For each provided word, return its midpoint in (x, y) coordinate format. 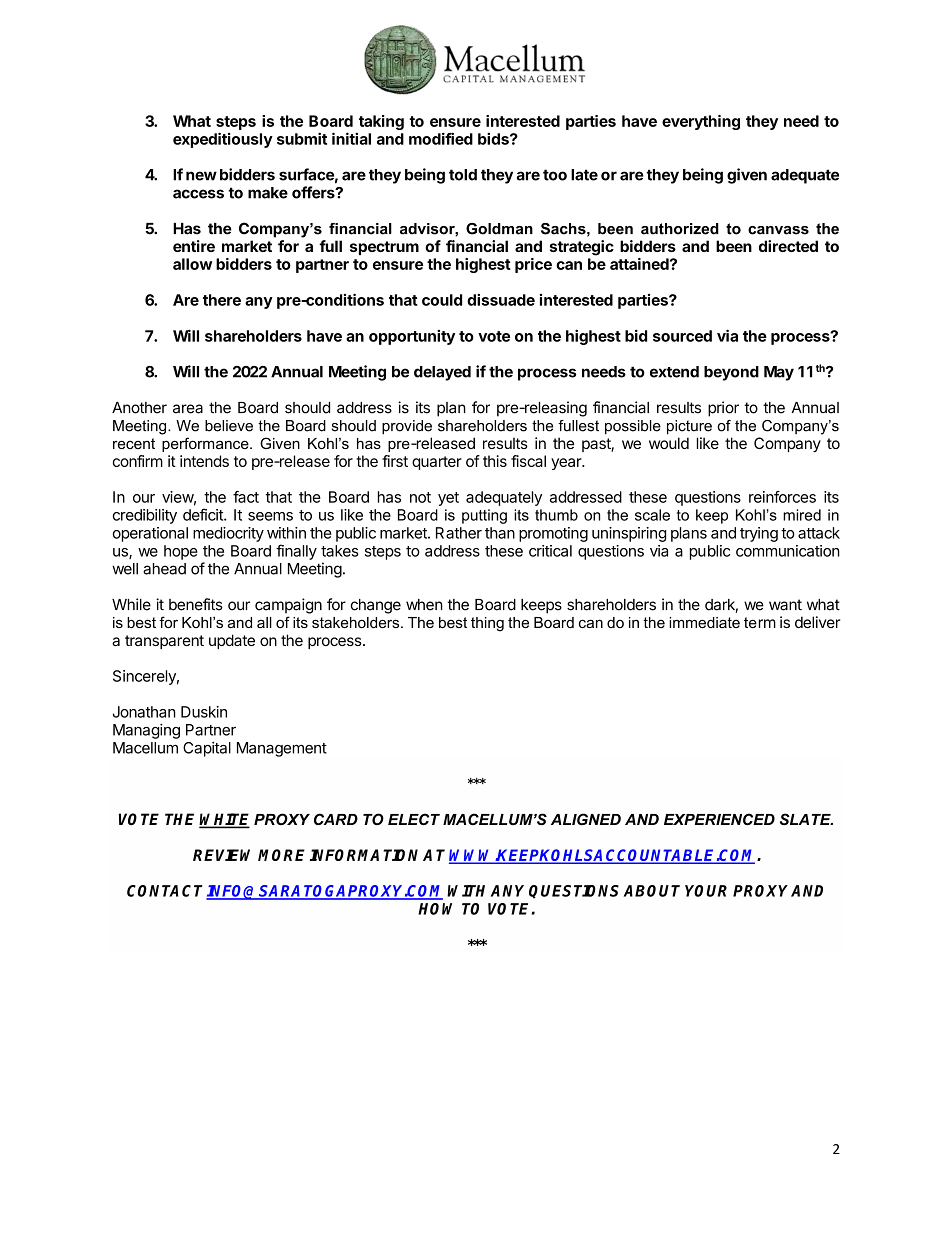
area (188, 409)
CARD (336, 819)
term (760, 622)
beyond (731, 373)
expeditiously (223, 140)
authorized (680, 229)
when (424, 605)
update (232, 641)
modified (441, 138)
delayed (442, 373)
